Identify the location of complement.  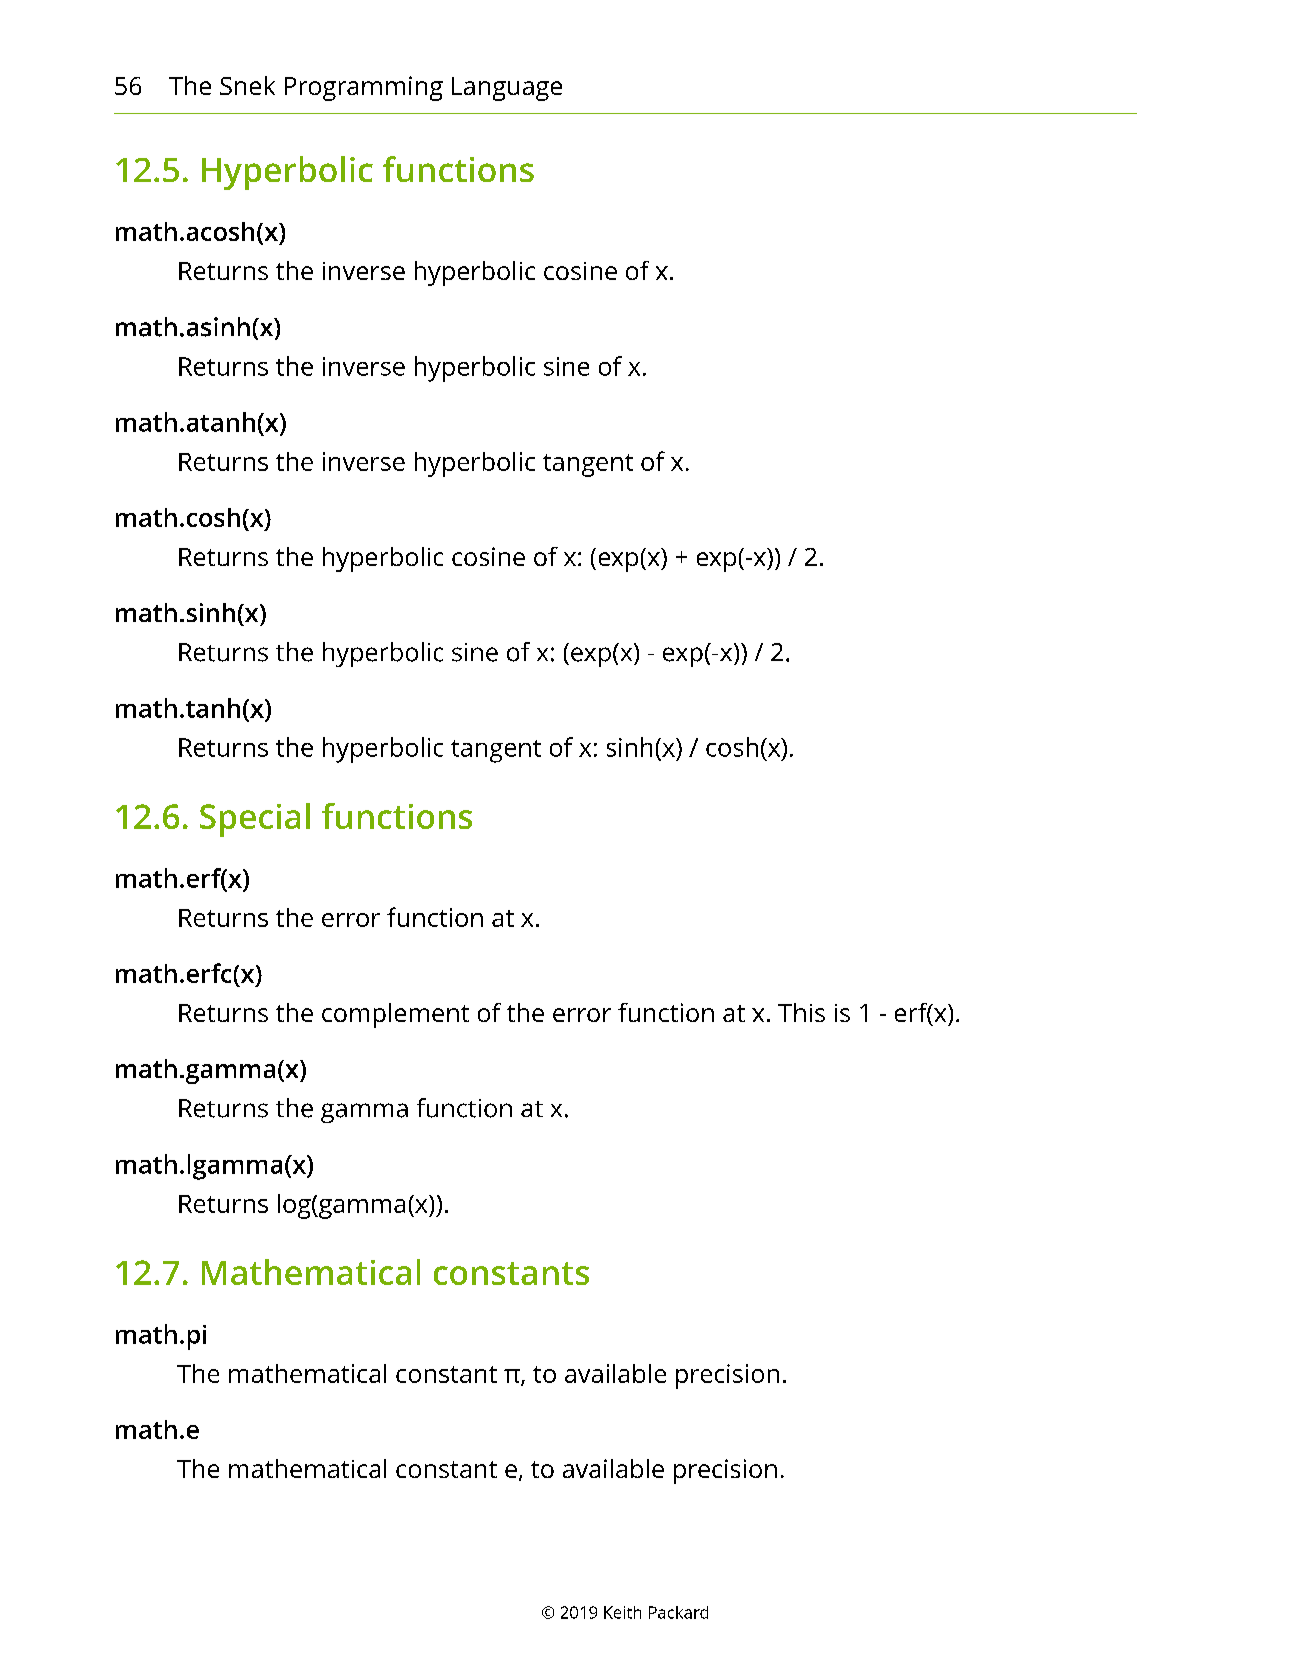
(395, 1015).
